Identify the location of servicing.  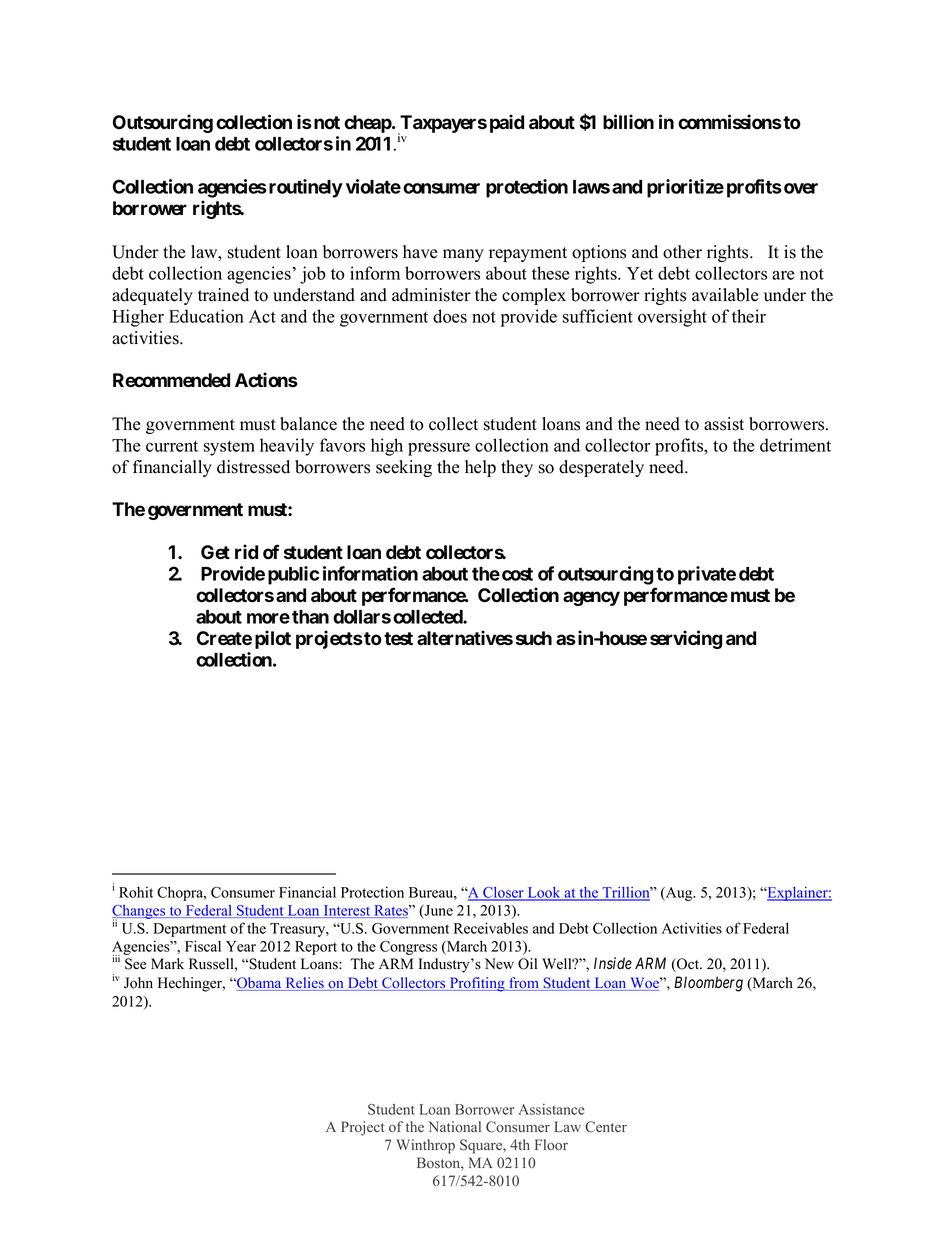
(686, 639).
